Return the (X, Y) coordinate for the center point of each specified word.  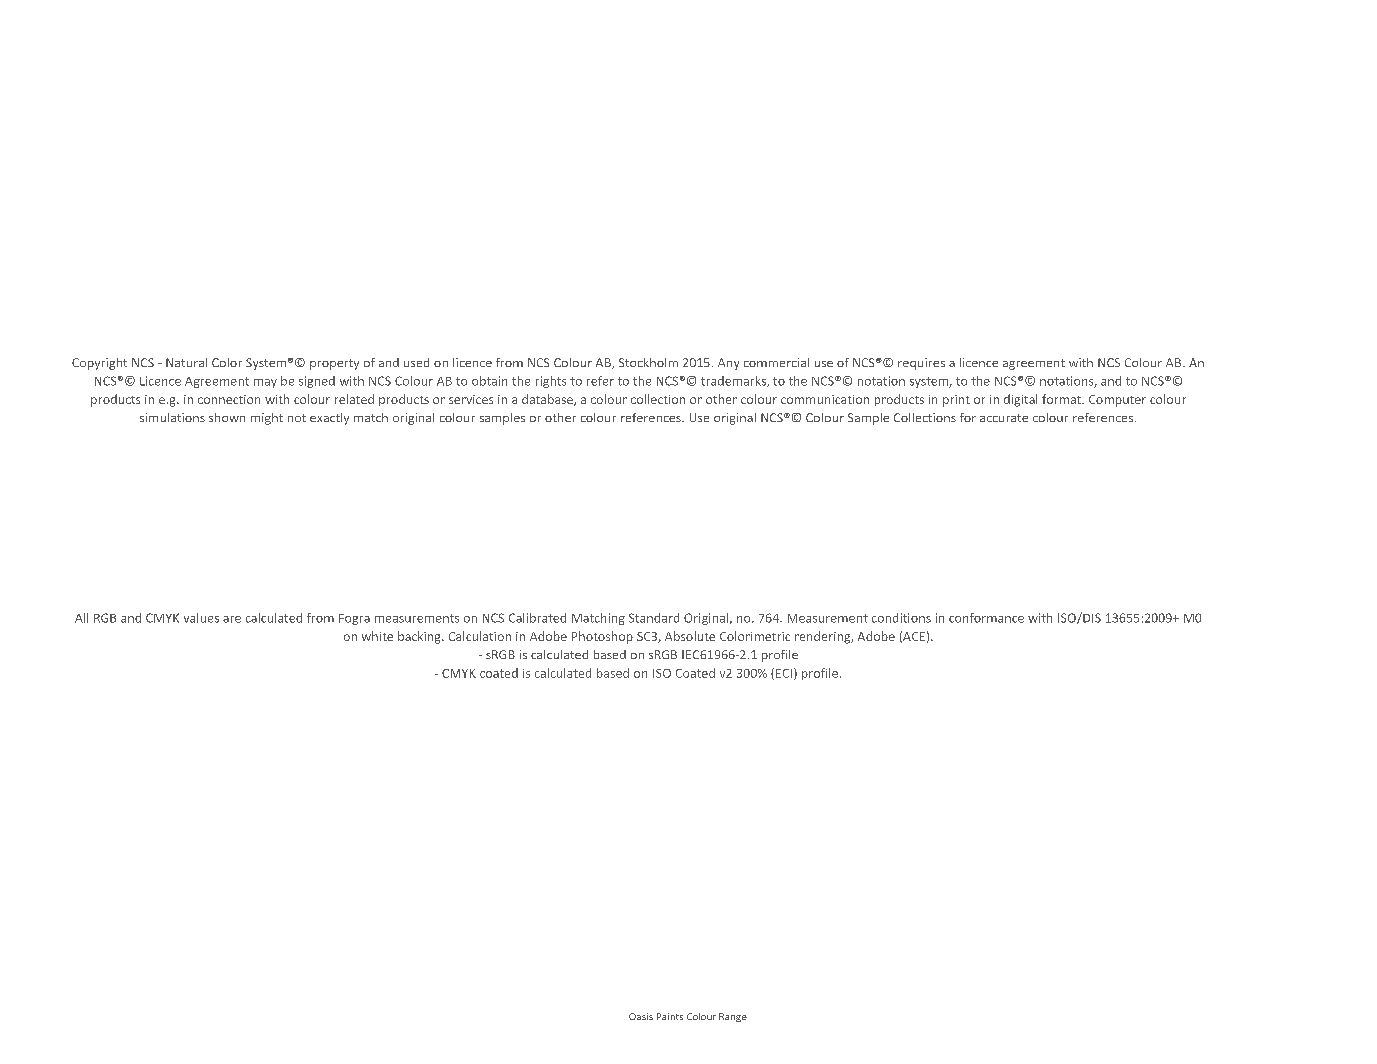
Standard (654, 618)
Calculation (480, 636)
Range (733, 1017)
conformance (986, 618)
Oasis (641, 1016)
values (201, 618)
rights (551, 382)
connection (229, 399)
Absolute (690, 636)
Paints (670, 1016)
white (377, 636)
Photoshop (602, 637)
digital (1020, 400)
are (232, 619)
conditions (901, 618)
